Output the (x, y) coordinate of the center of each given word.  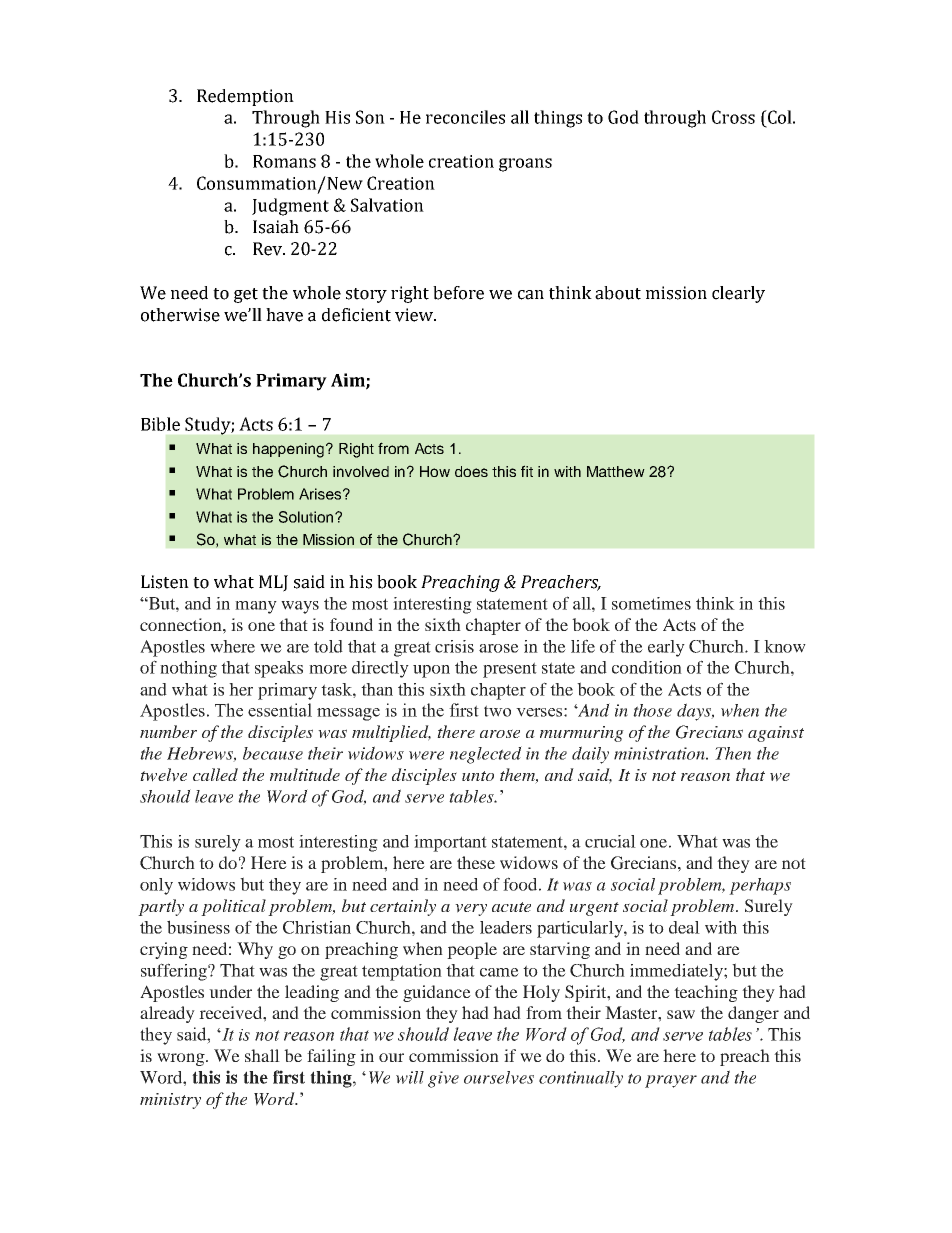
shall (262, 1055)
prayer (671, 1081)
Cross (733, 117)
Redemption (245, 97)
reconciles (465, 117)
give (443, 1079)
